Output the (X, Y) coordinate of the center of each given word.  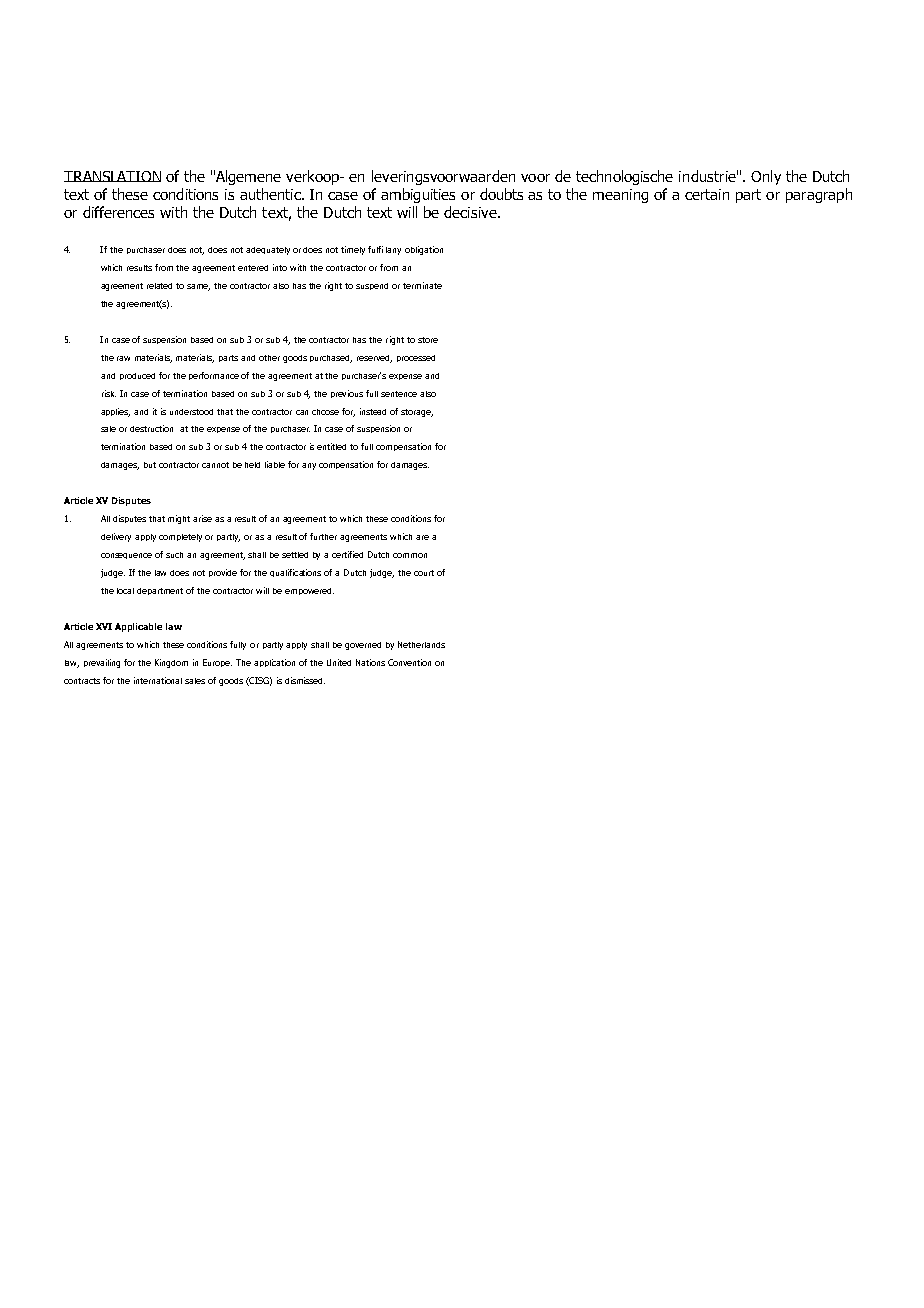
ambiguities (418, 195)
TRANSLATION (112, 176)
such (174, 555)
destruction (151, 428)
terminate (422, 285)
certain (707, 194)
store (428, 340)
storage (417, 413)
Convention (409, 662)
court (424, 573)
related (159, 286)
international (158, 680)
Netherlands (421, 644)
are (422, 537)
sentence (399, 394)
